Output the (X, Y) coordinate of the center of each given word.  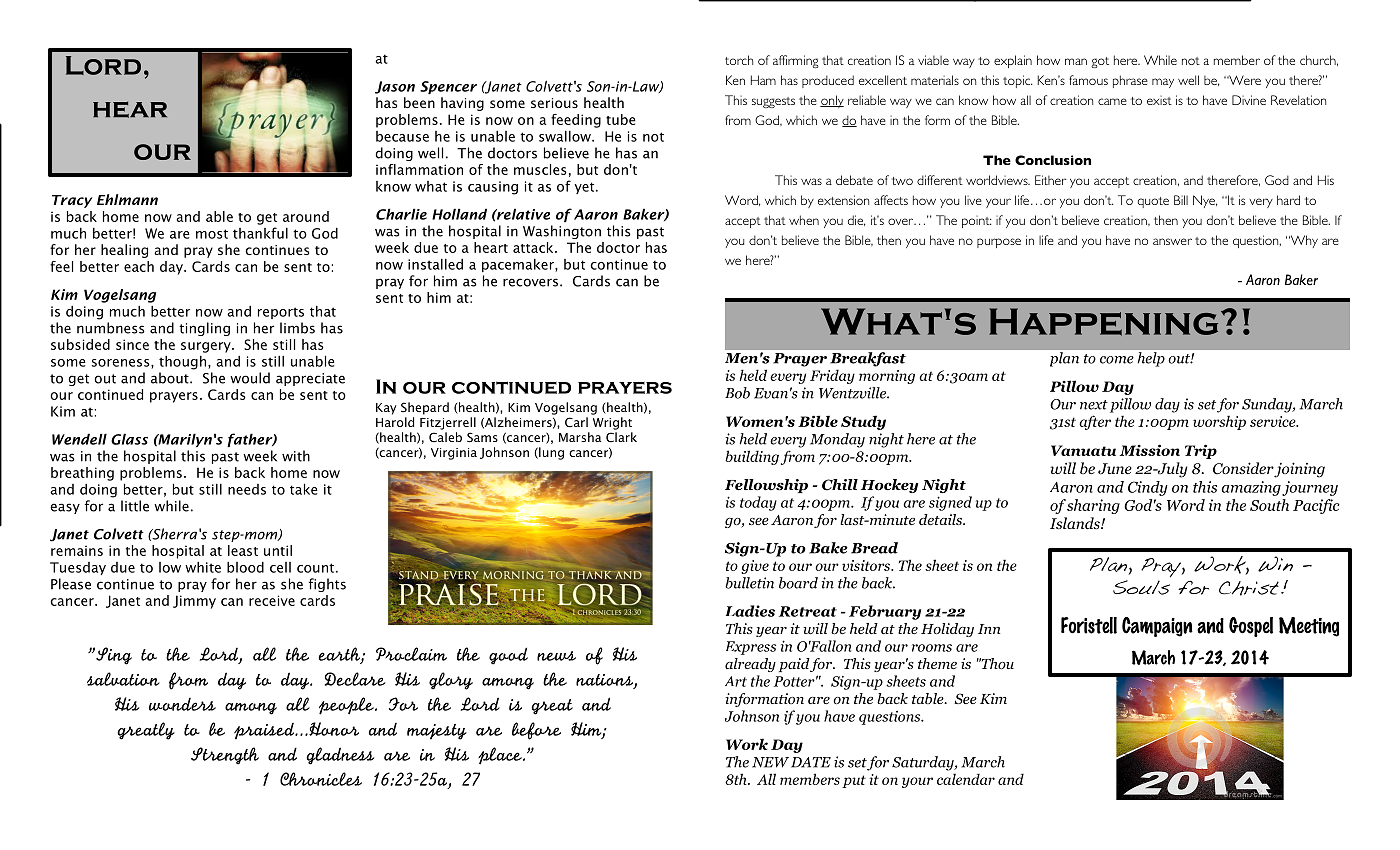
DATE (811, 762)
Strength (225, 756)
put (854, 781)
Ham (763, 80)
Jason (395, 87)
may (1163, 83)
